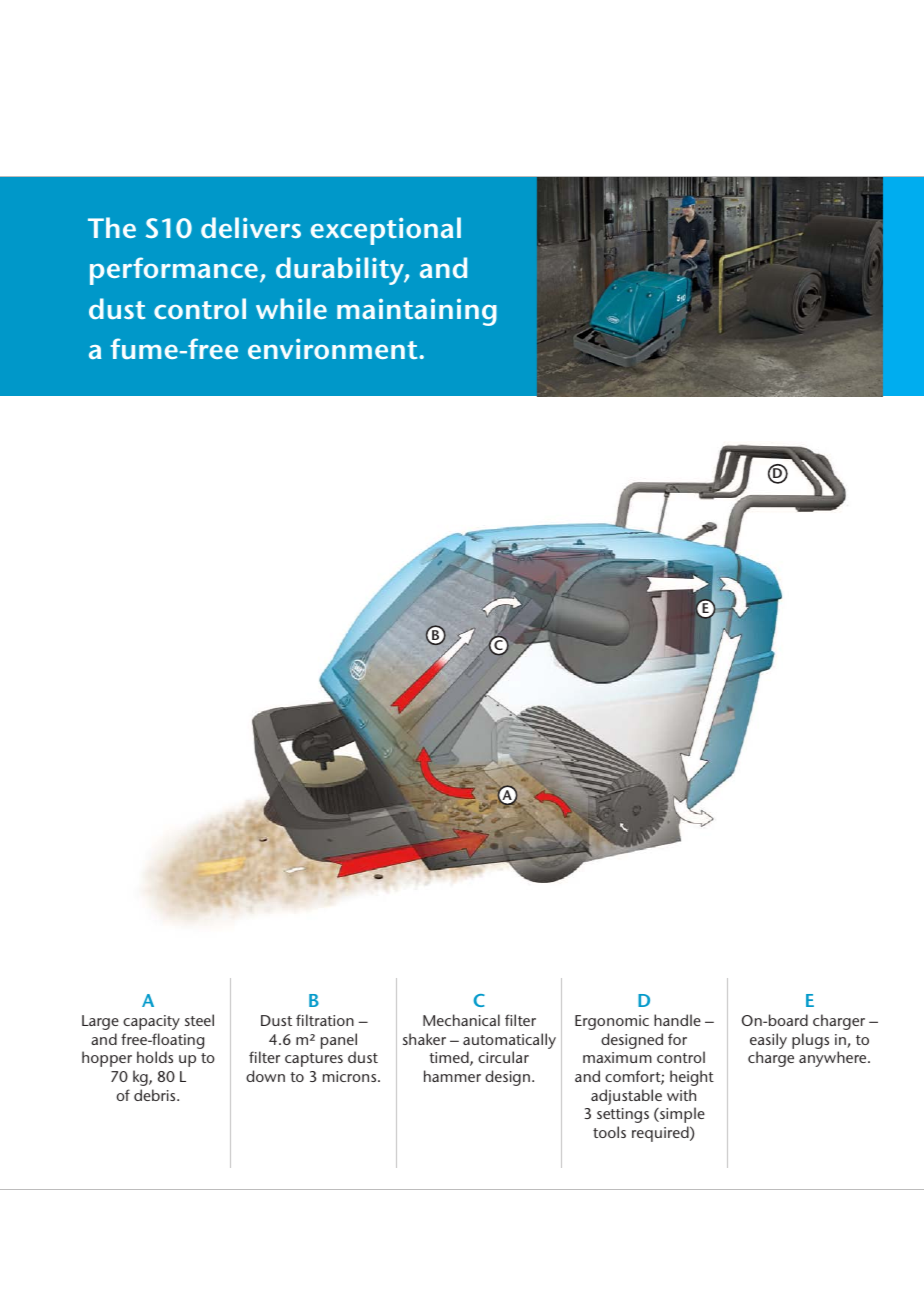 The image size is (924, 1308). What do you see at coordinates (291, 308) in the document?
I see `while` at bounding box center [291, 308].
